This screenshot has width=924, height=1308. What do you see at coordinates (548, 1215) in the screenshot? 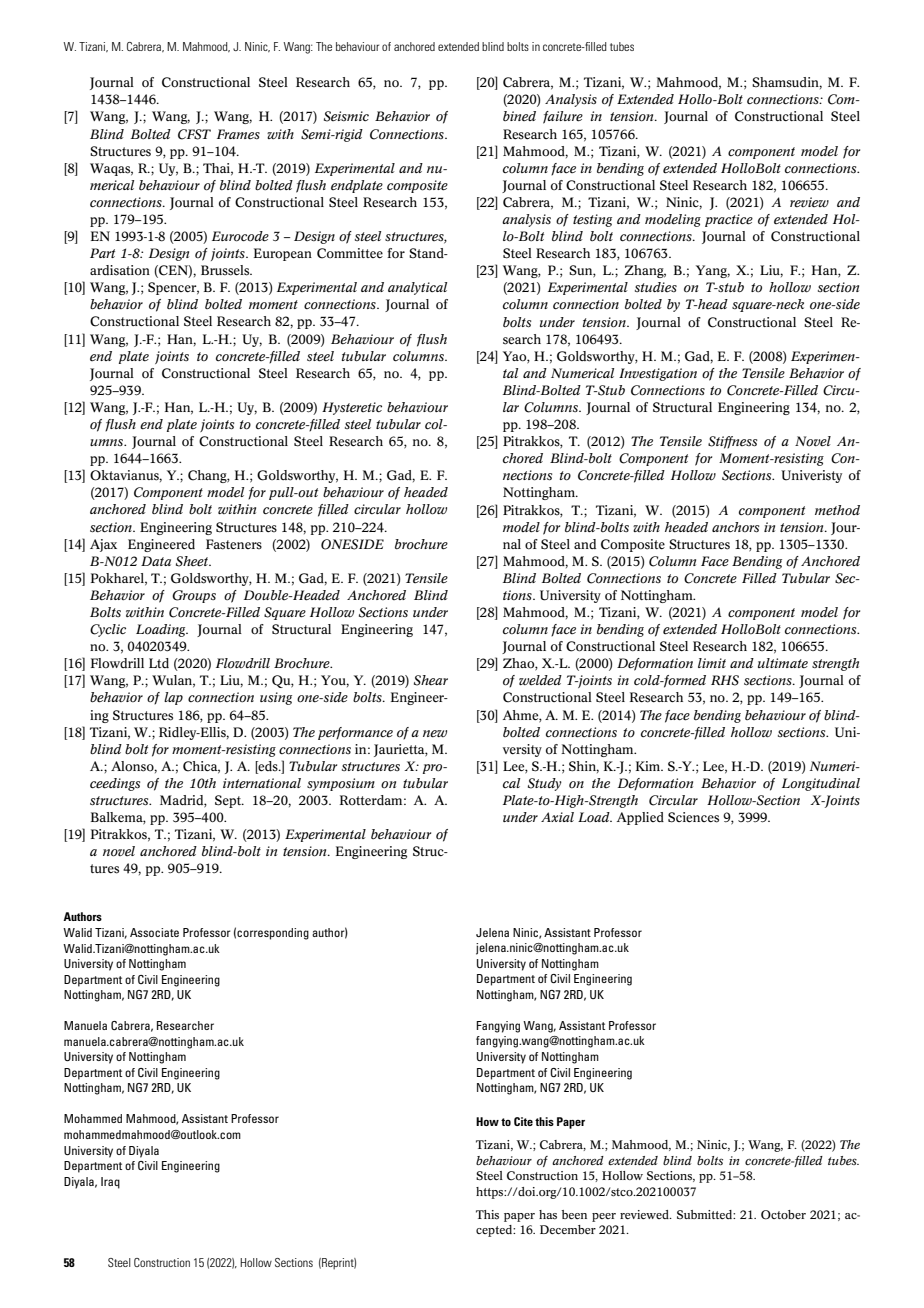
I see `has` at bounding box center [548, 1215].
